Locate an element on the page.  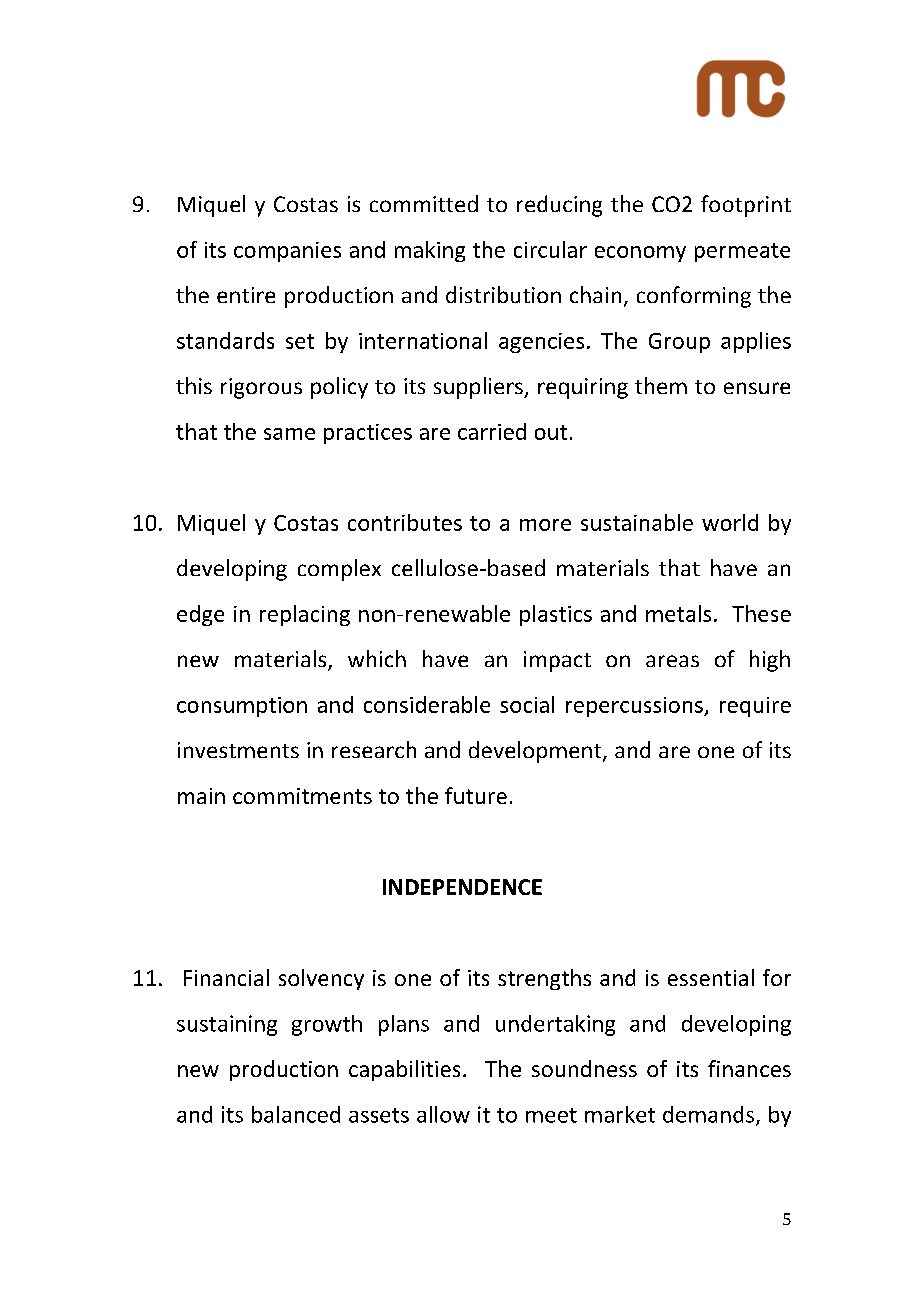
balanced is located at coordinates (296, 1114).
